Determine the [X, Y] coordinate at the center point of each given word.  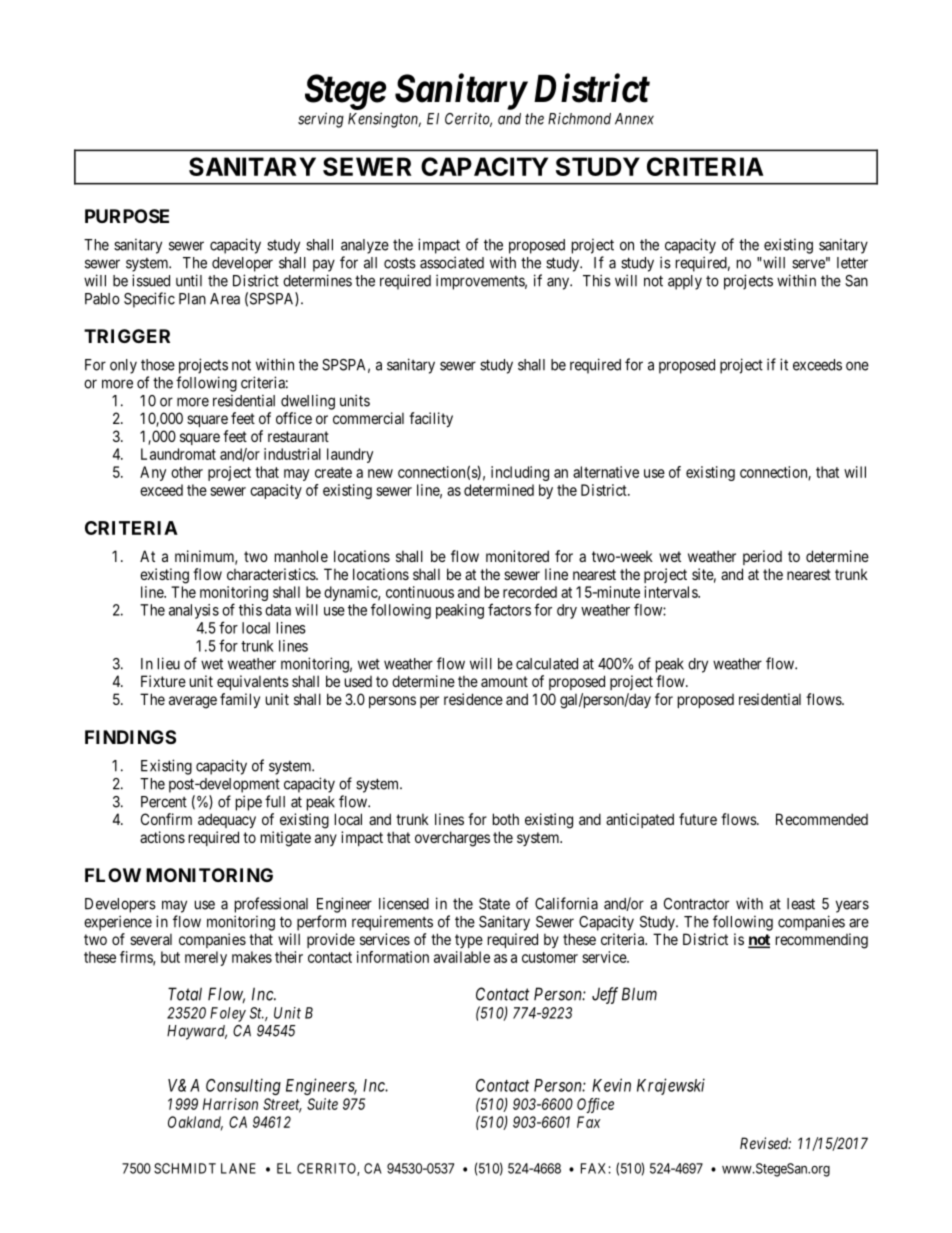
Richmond [579, 119]
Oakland [195, 1123]
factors [509, 609]
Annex [634, 119]
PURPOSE [127, 216]
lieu [169, 663]
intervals [671, 592]
